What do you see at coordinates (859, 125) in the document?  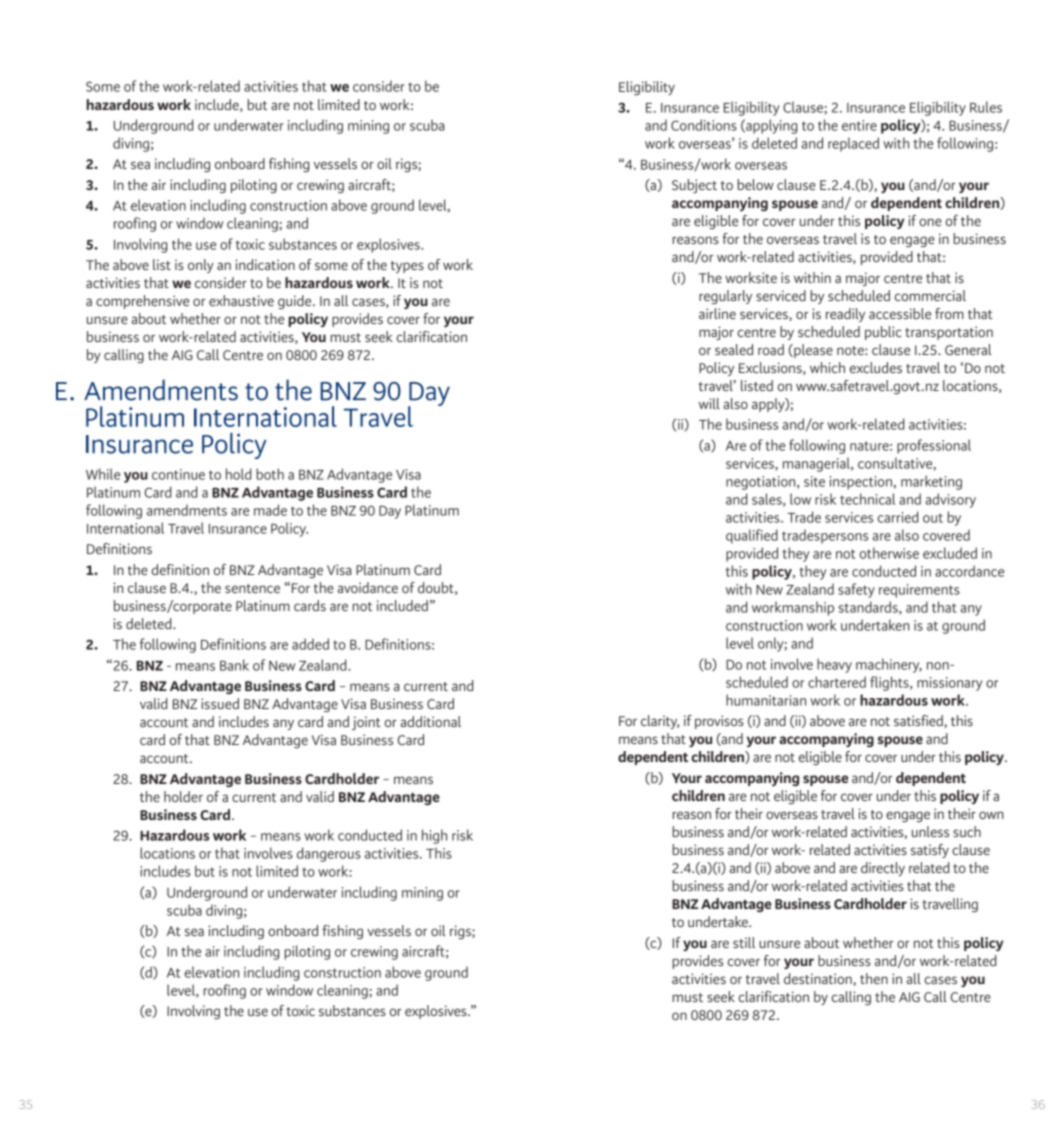 I see `entire` at bounding box center [859, 125].
